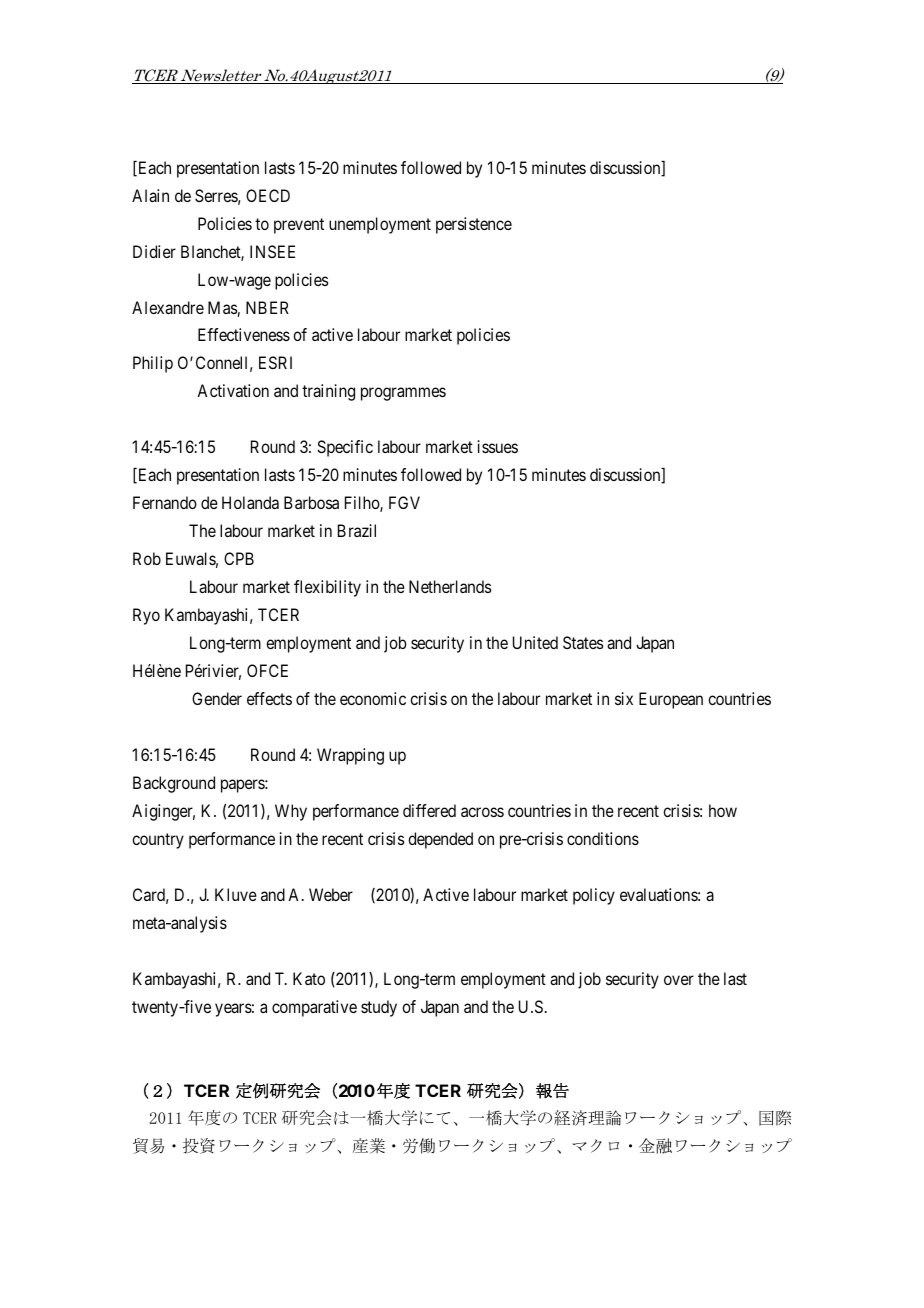 The width and height of the screenshot is (924, 1308). Describe the element at coordinates (379, 1008) in the screenshot. I see `study` at that location.
